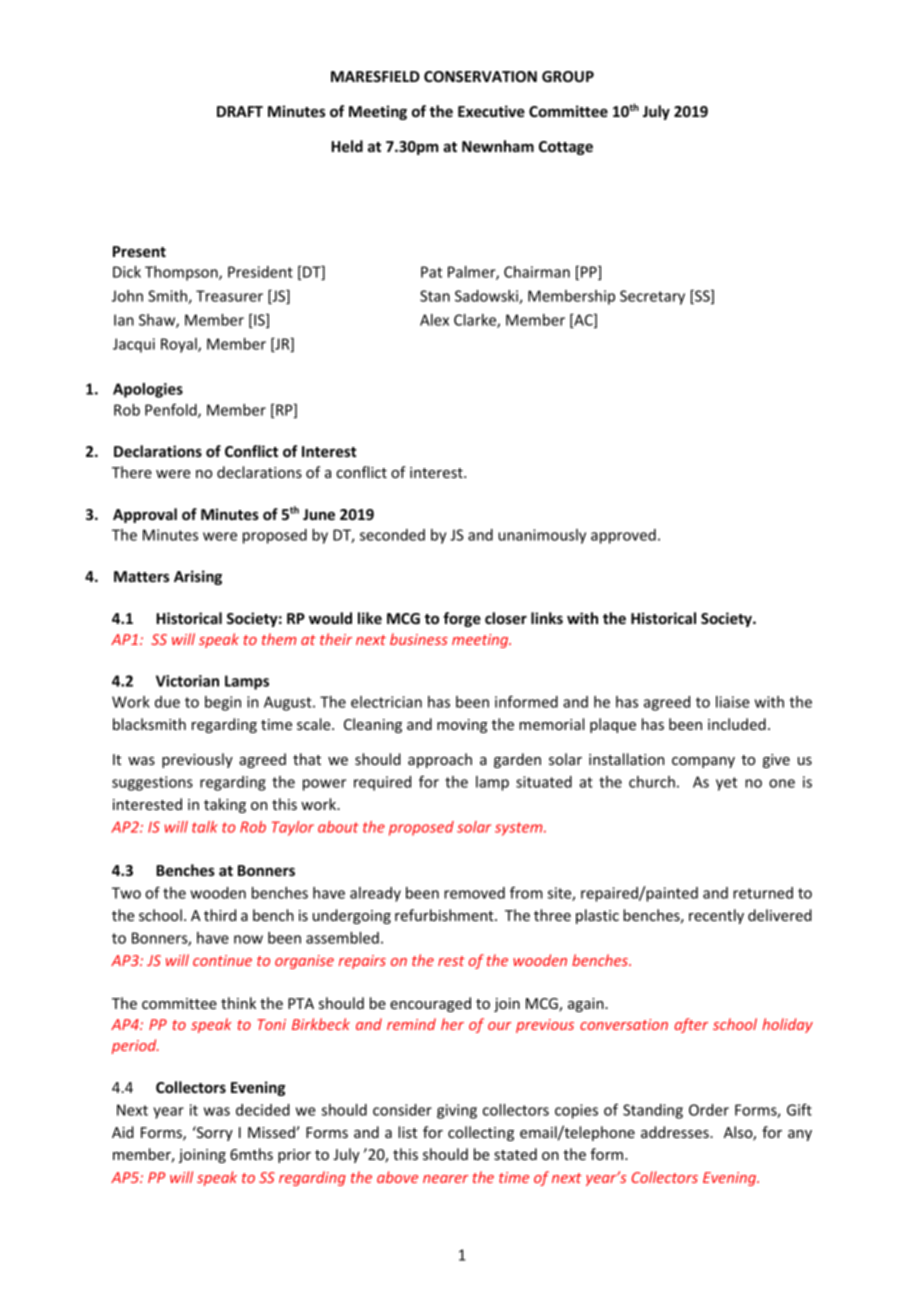  Describe the element at coordinates (623, 536) in the image. I see `approved` at that location.
